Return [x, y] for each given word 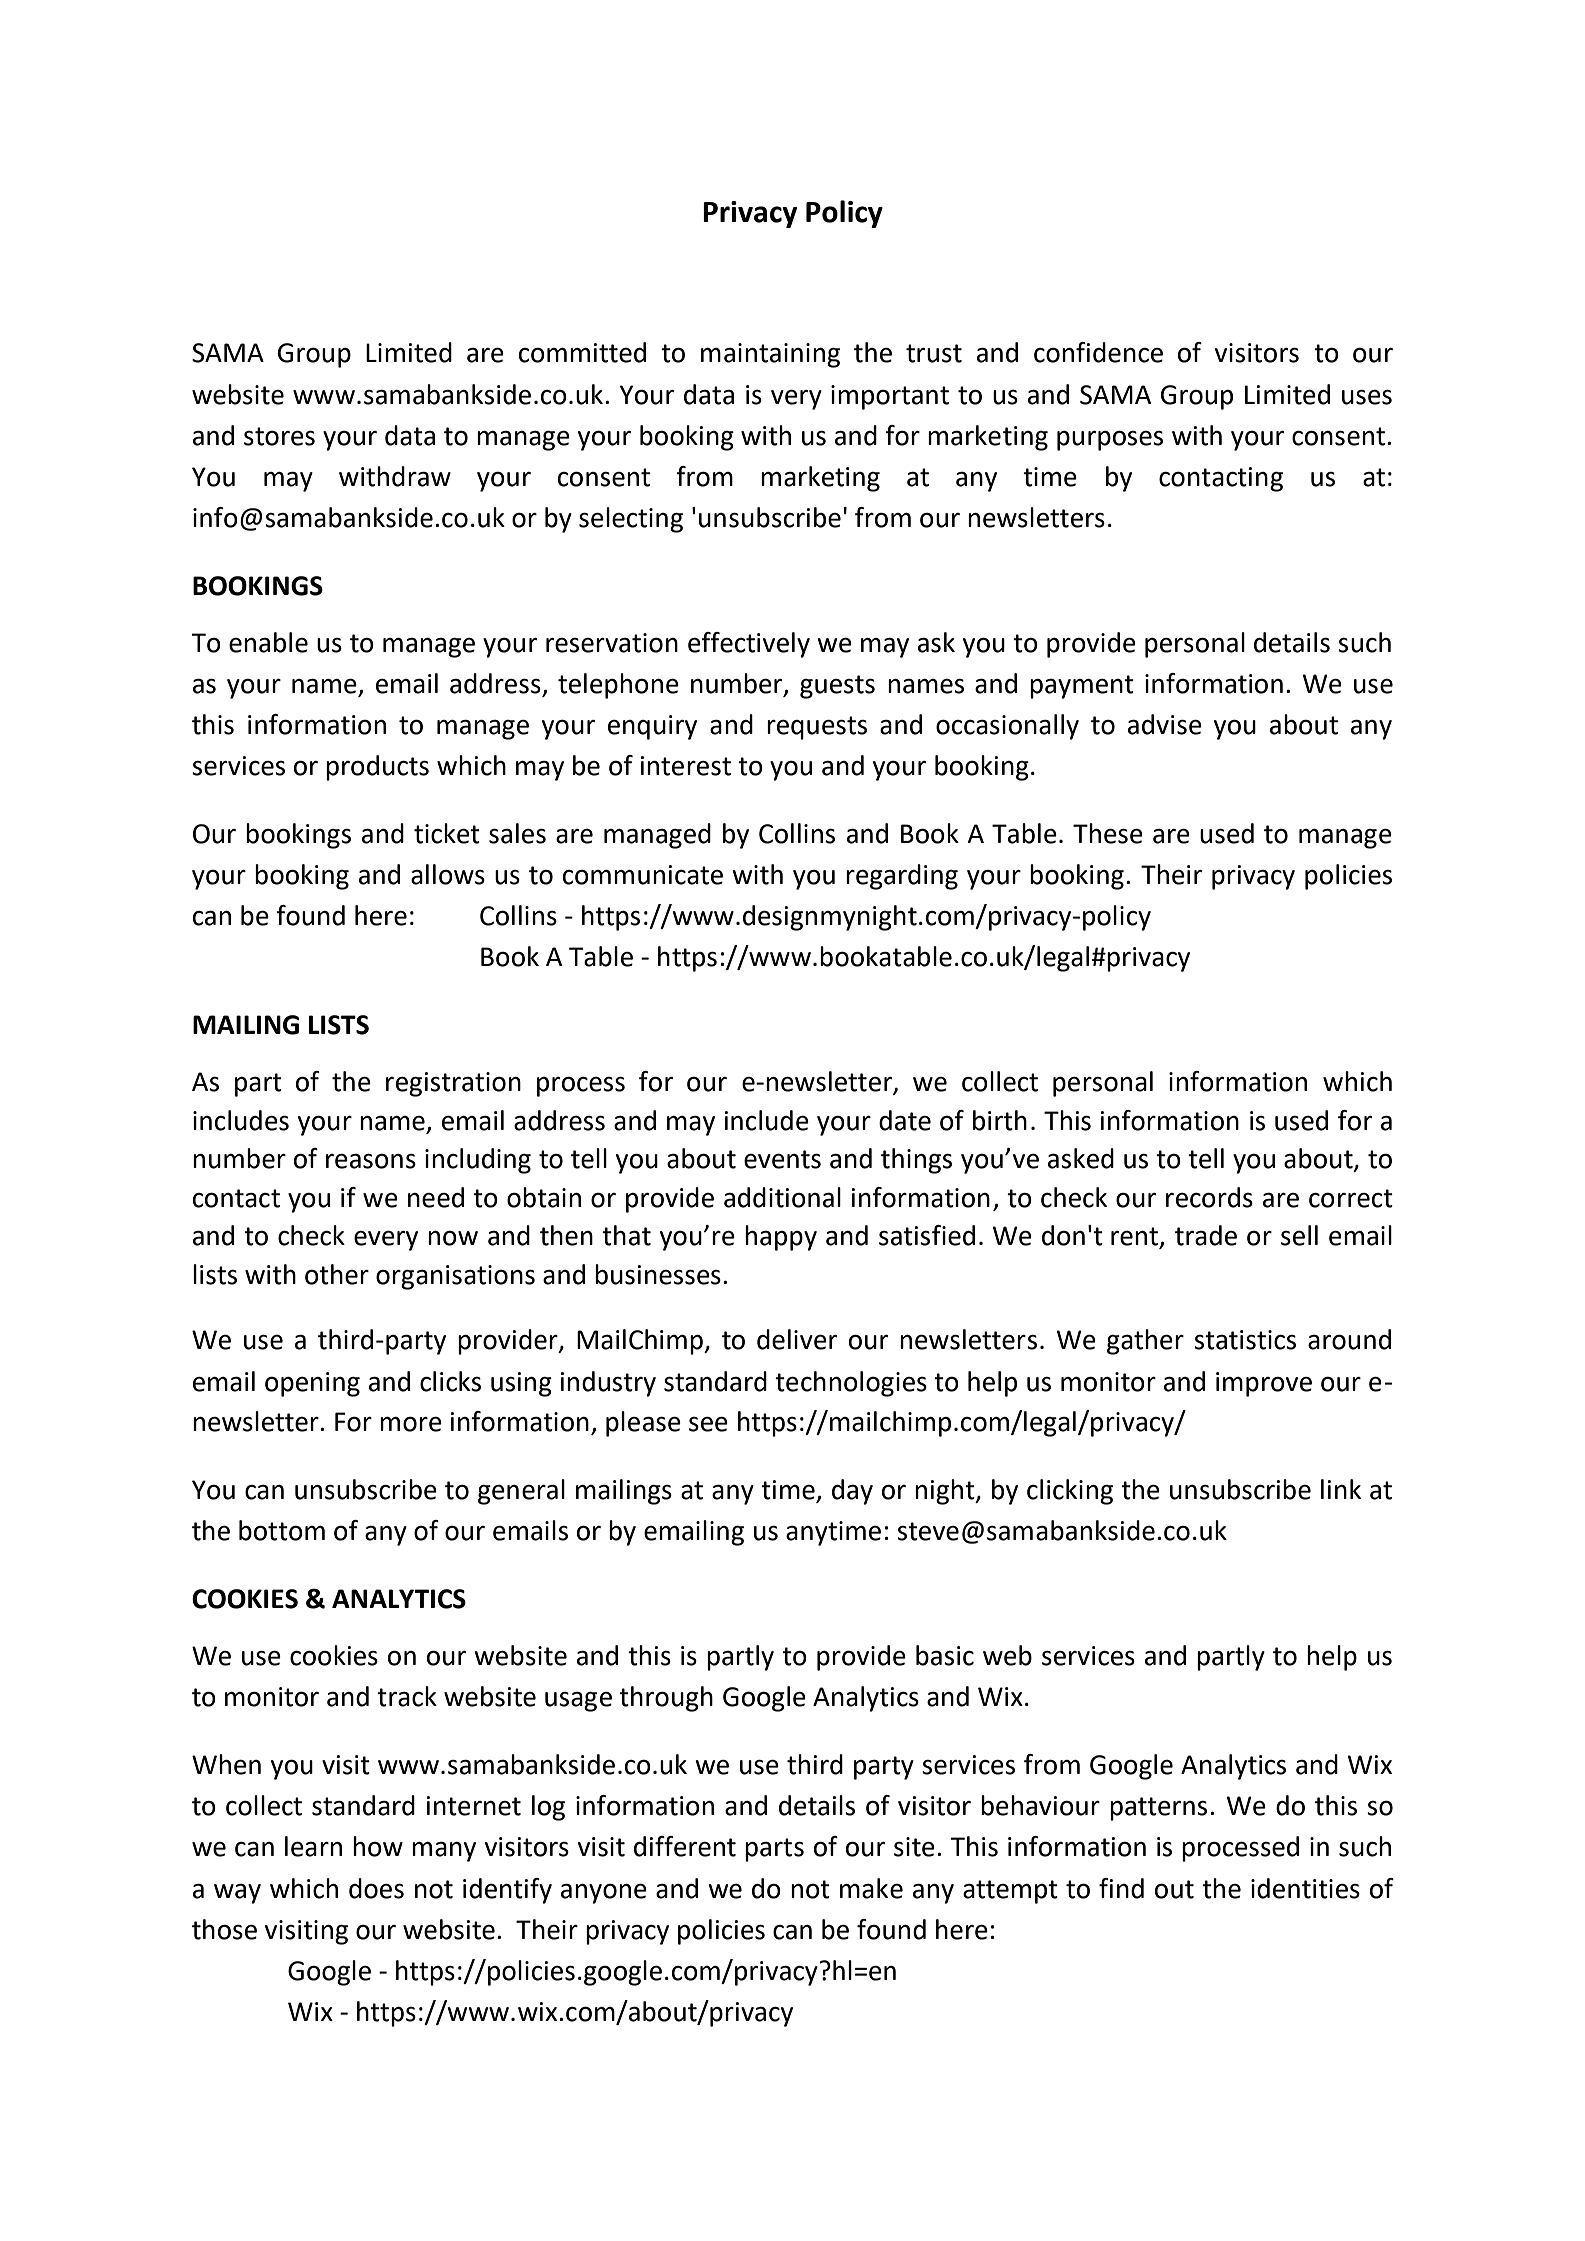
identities [1305, 1888]
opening [312, 1384]
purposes [1110, 440]
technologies [851, 1384]
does [376, 1888]
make [871, 1888]
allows [448, 874]
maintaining [770, 355]
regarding [902, 877]
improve [1264, 1384]
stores [279, 436]
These [1108, 833]
